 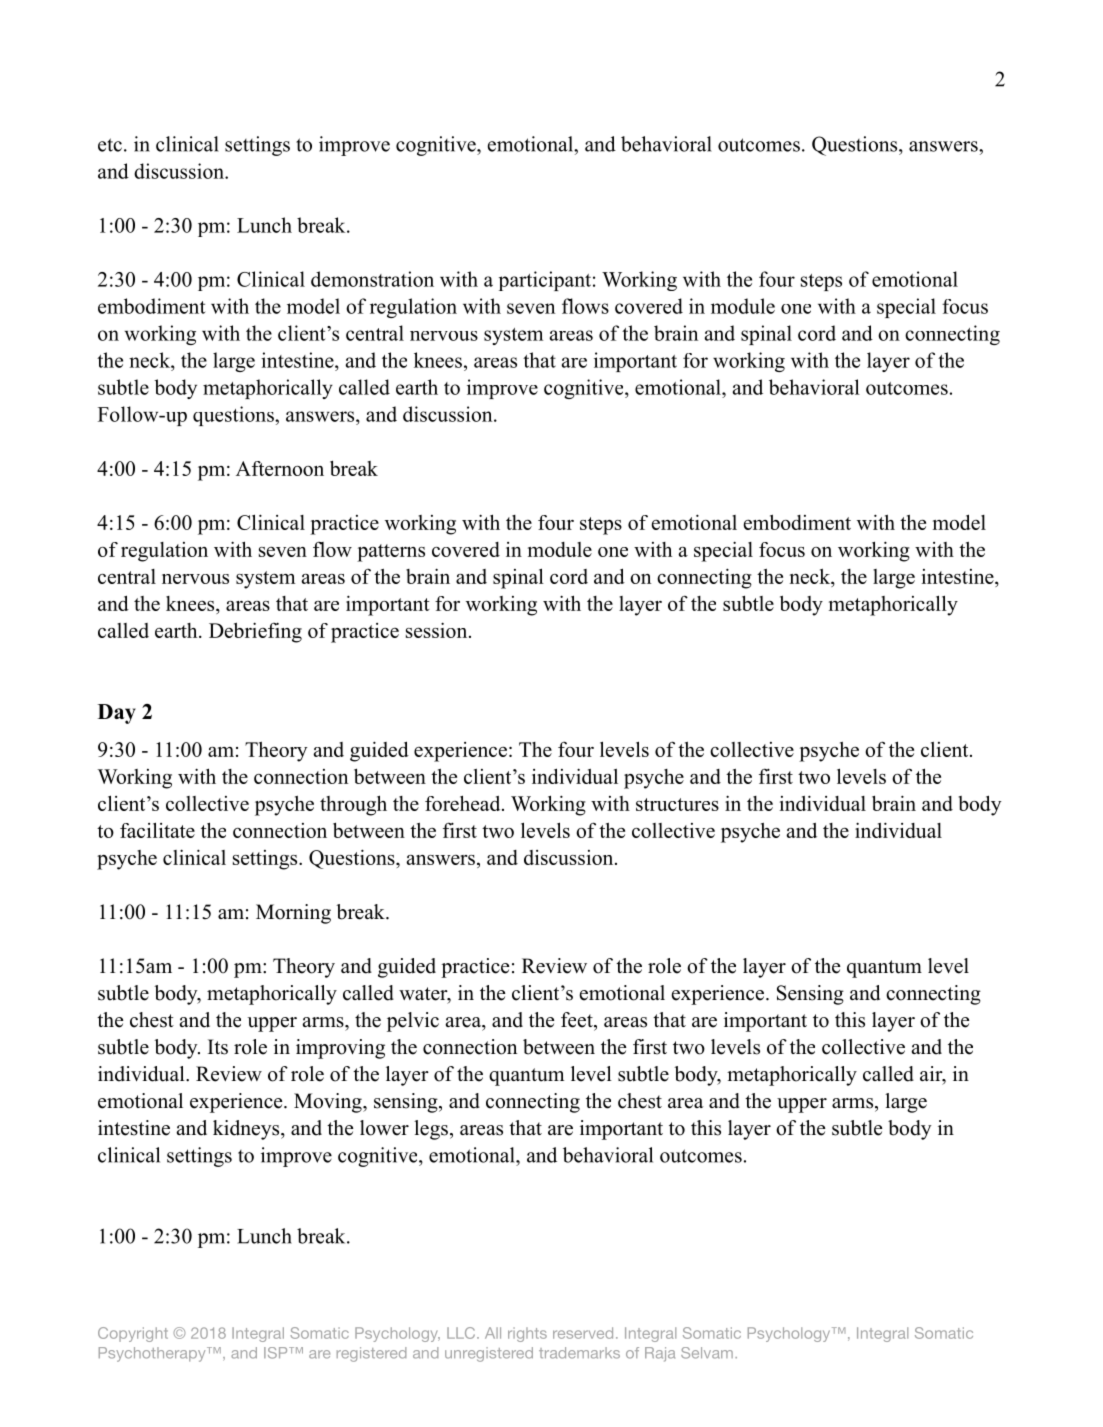 What do you see at coordinates (391, 553) in the document?
I see `patterns` at bounding box center [391, 553].
